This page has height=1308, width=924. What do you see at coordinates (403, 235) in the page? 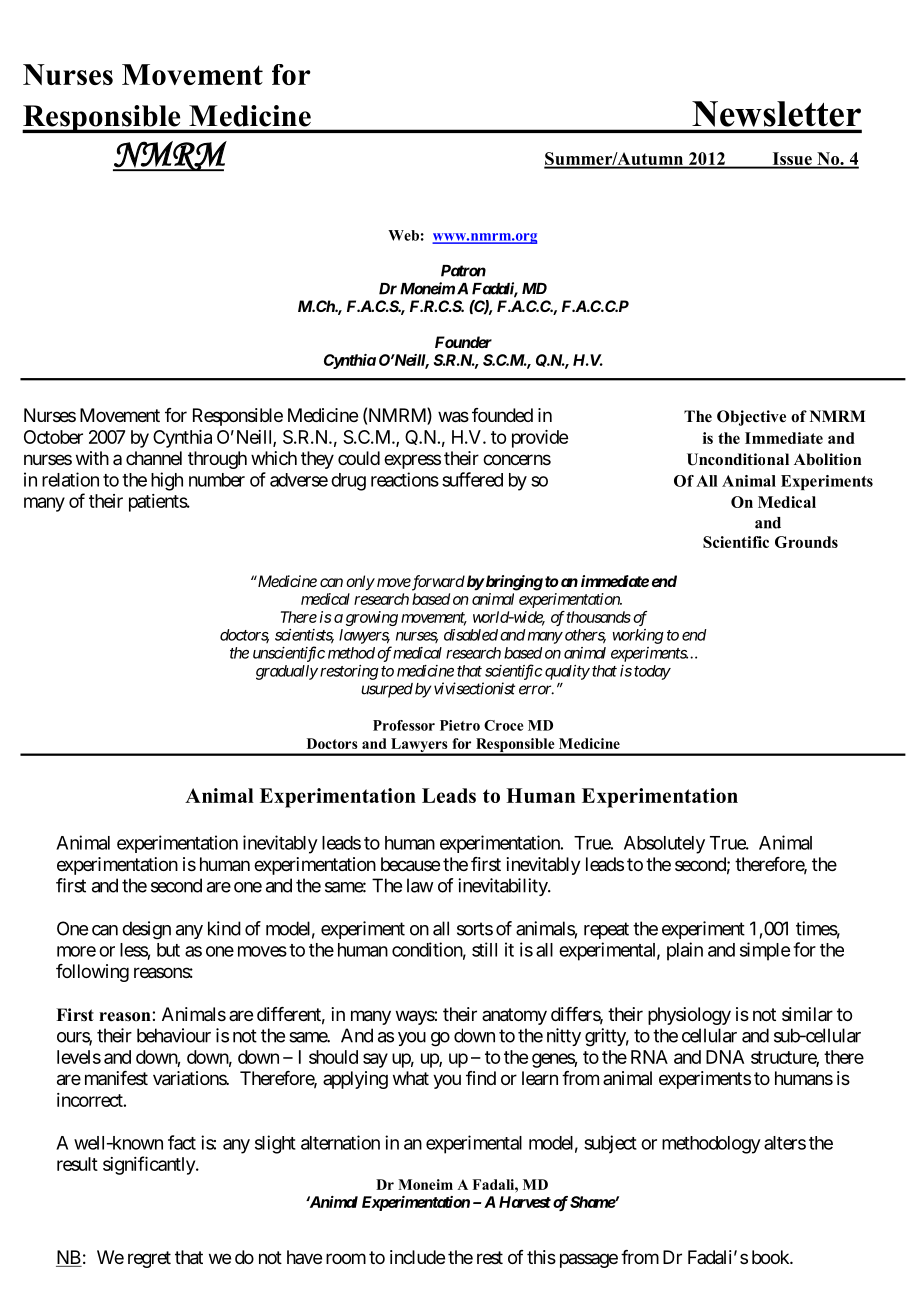
I see `Web` at bounding box center [403, 235].
